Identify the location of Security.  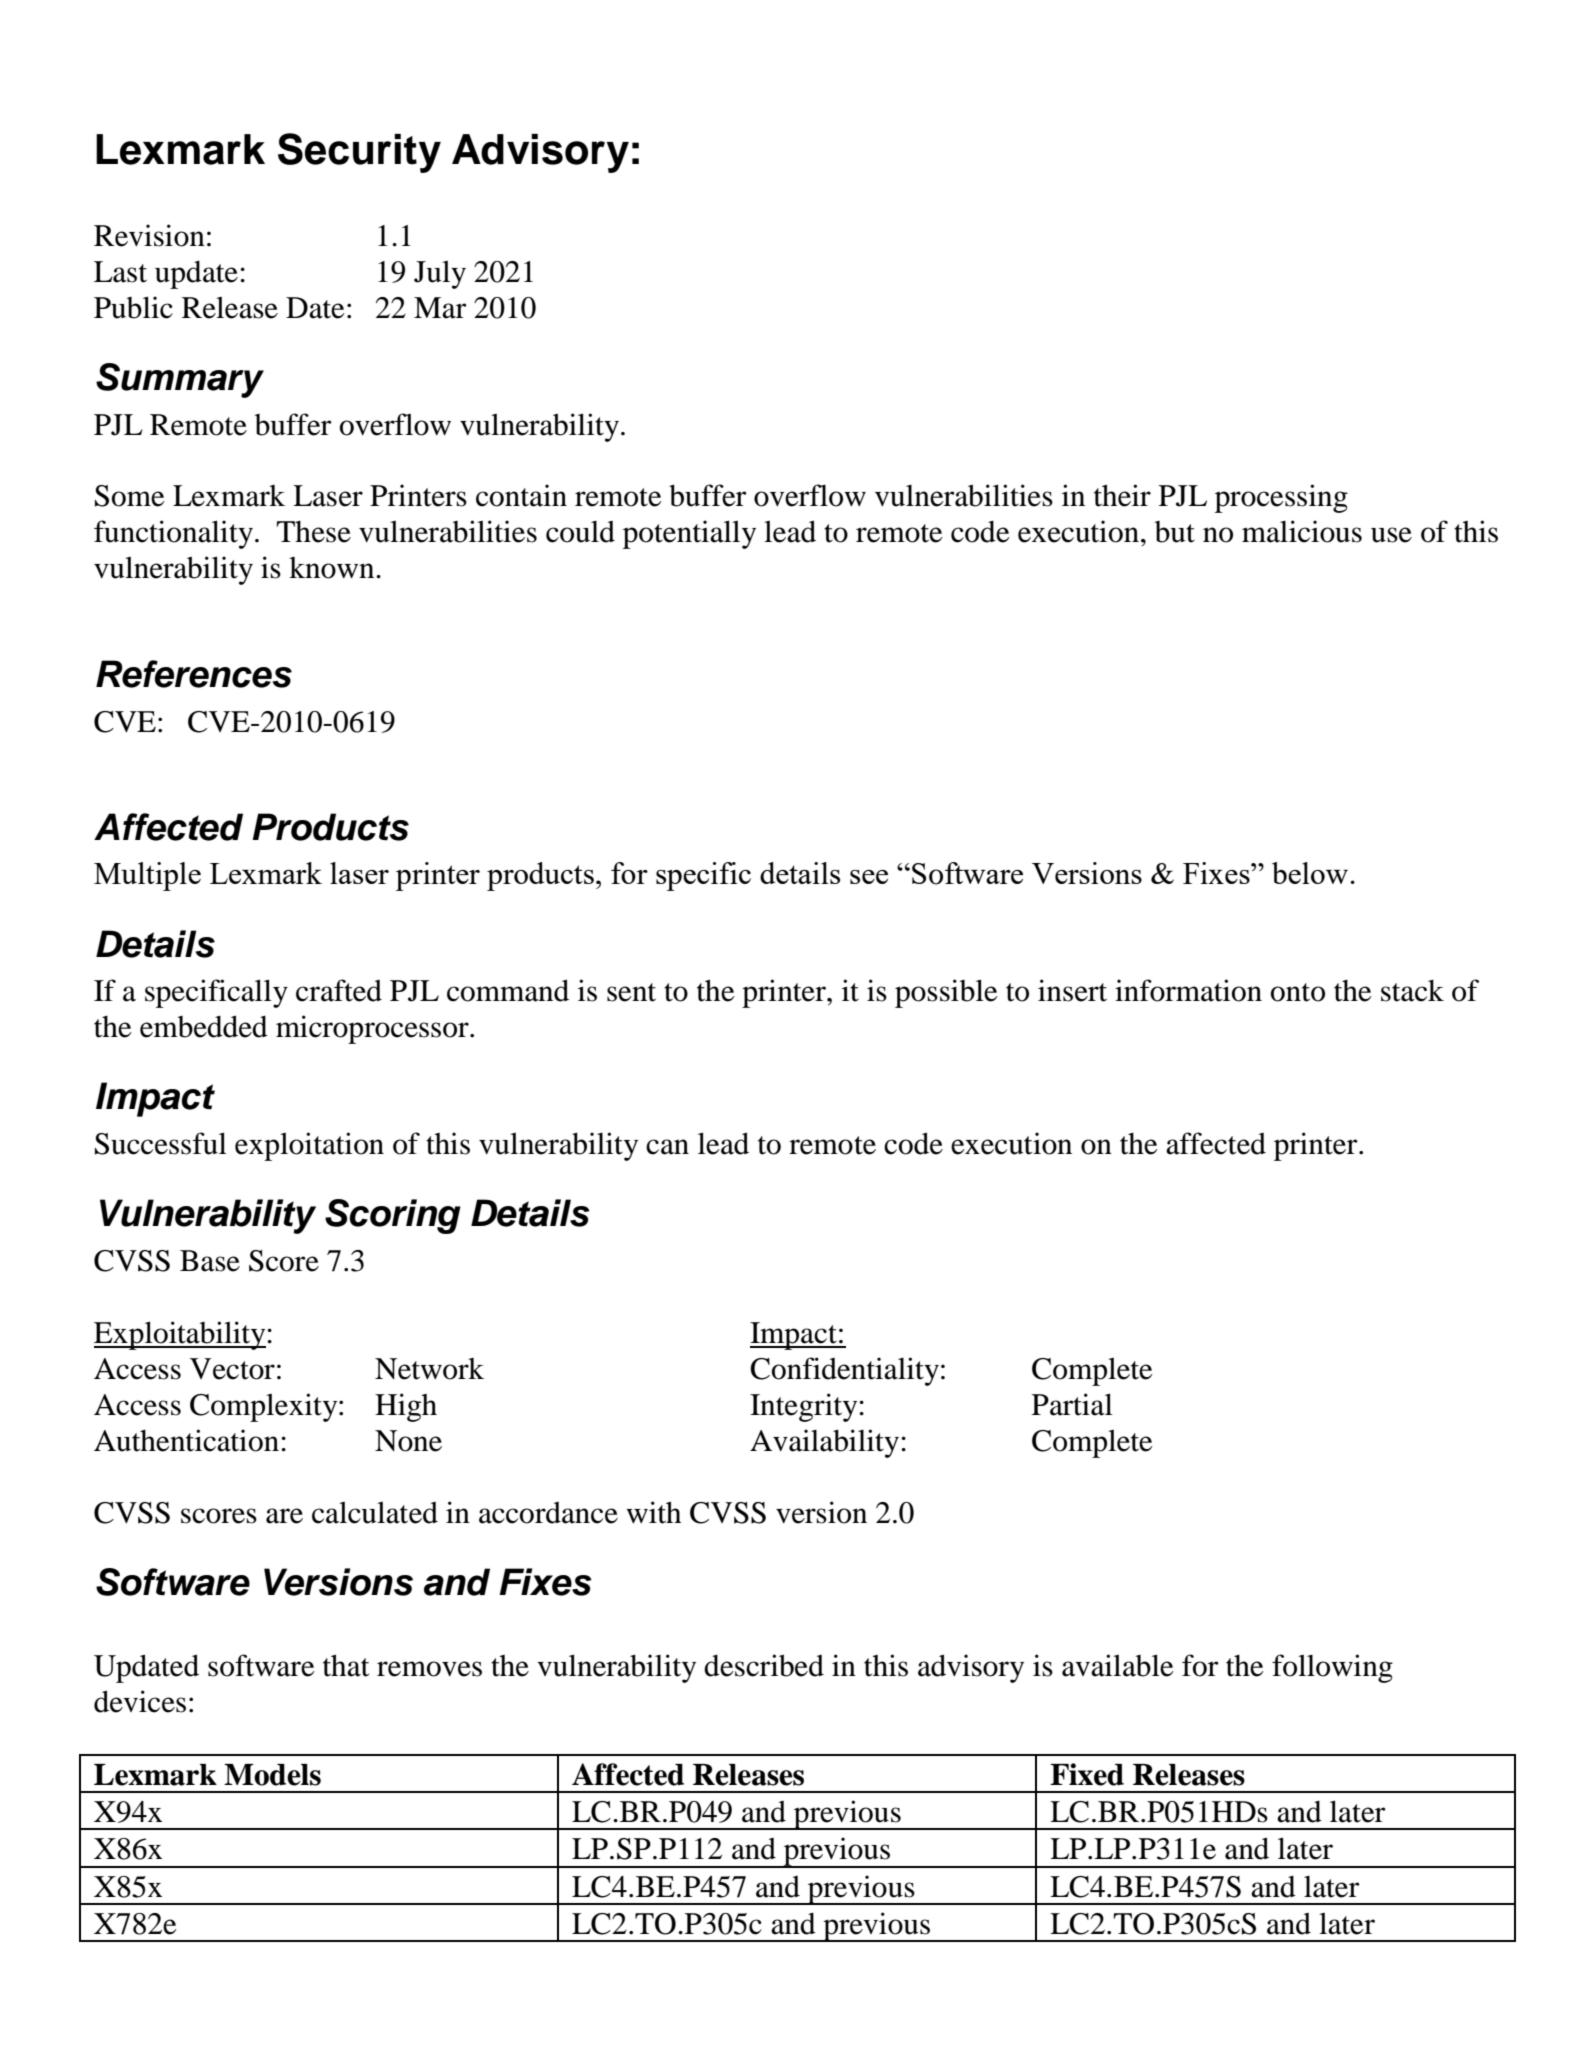
(359, 153).
